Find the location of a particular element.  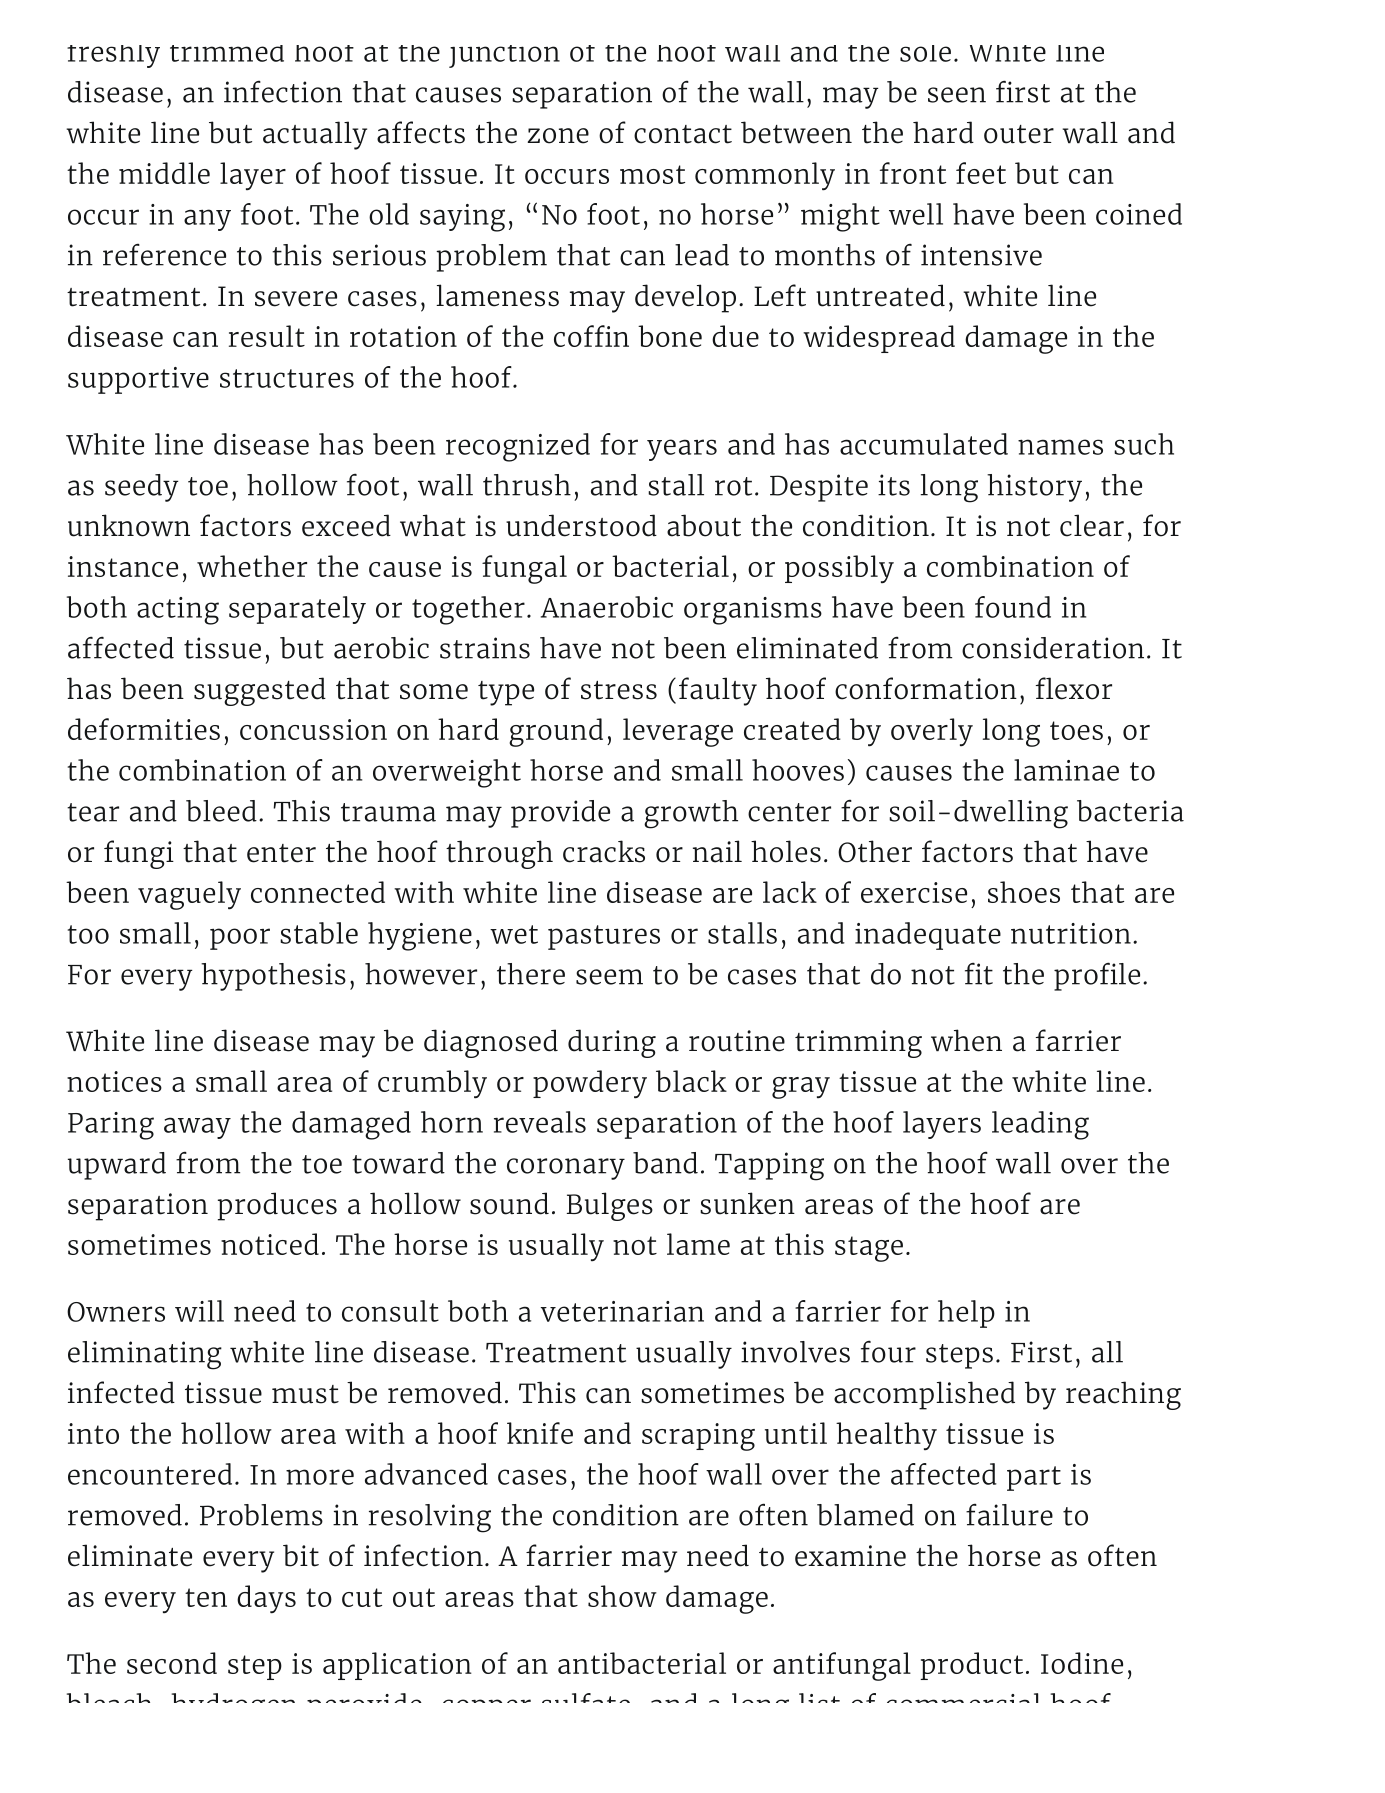

zone is located at coordinates (558, 136).
